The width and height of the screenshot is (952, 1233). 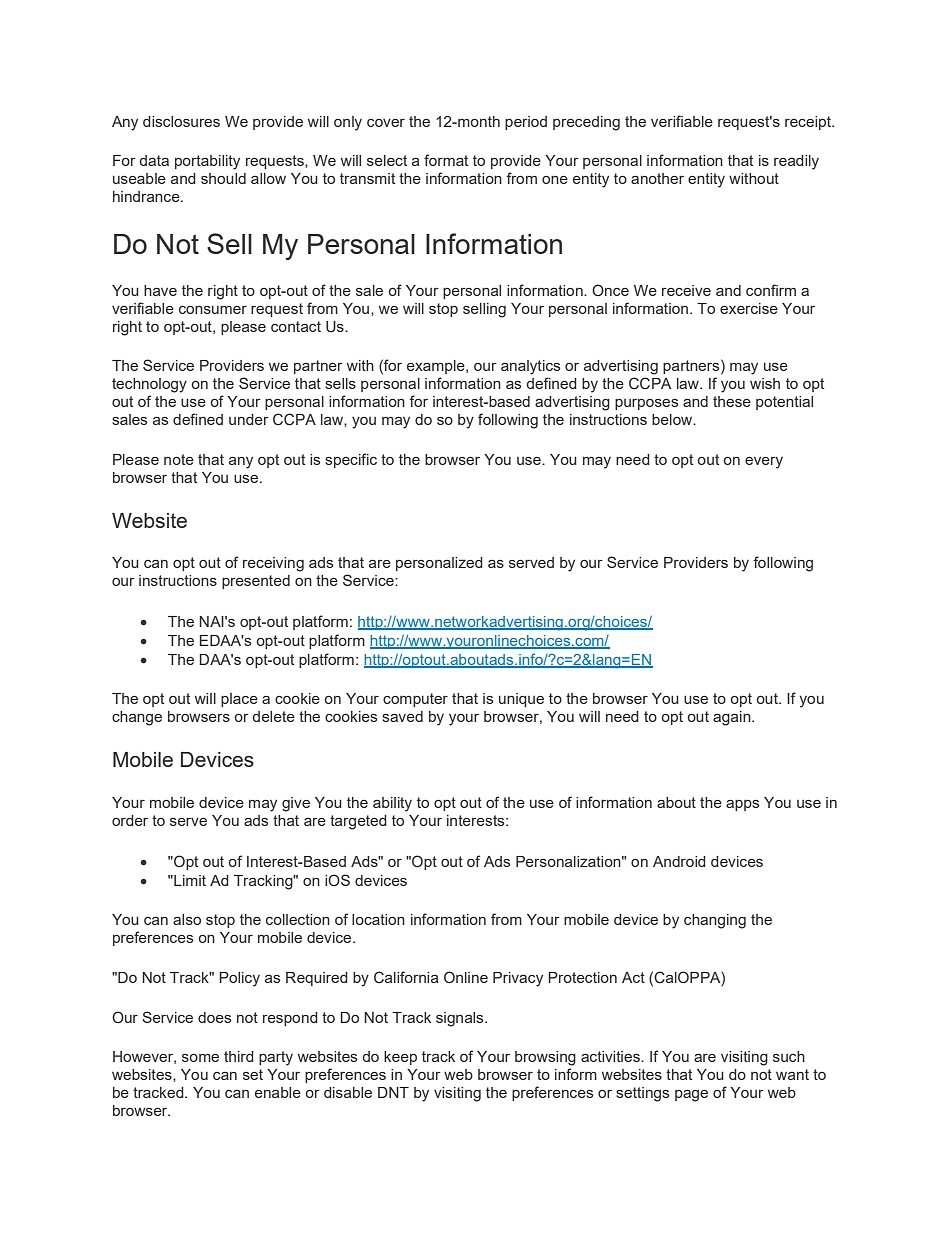 I want to click on presented, so click(x=256, y=582).
